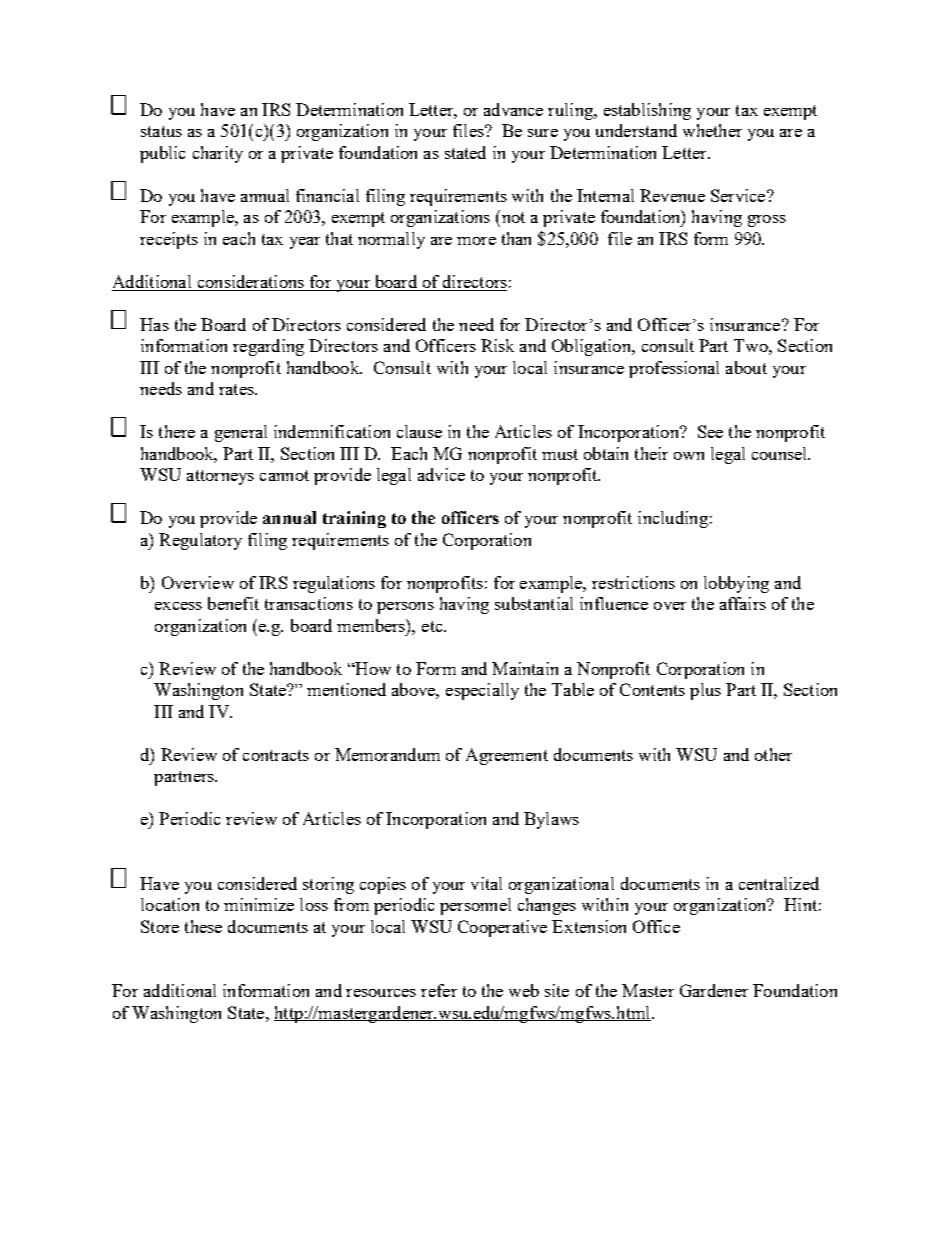 The width and height of the page is (952, 1233). I want to click on these, so click(203, 926).
